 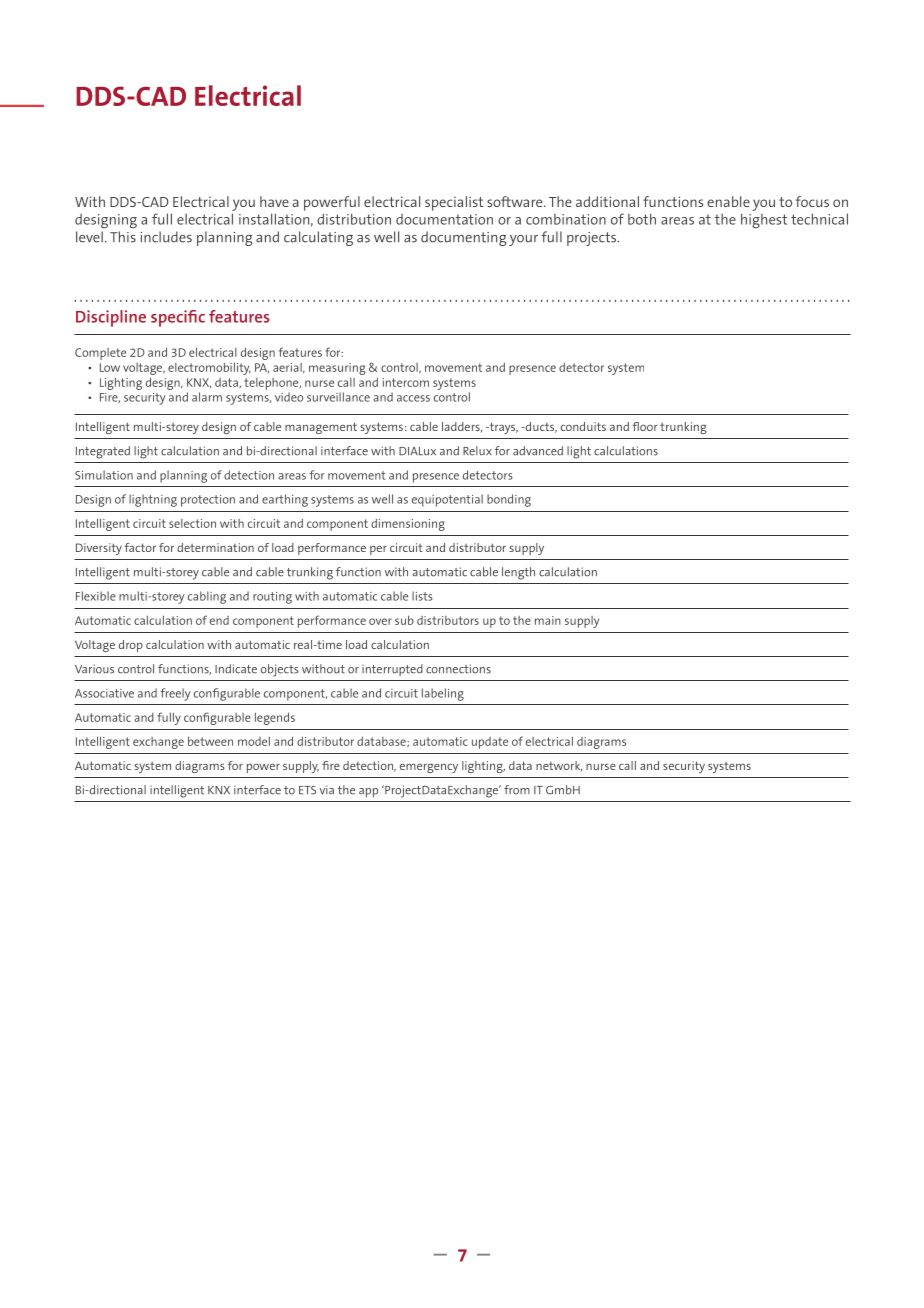 I want to click on includes, so click(x=166, y=237).
